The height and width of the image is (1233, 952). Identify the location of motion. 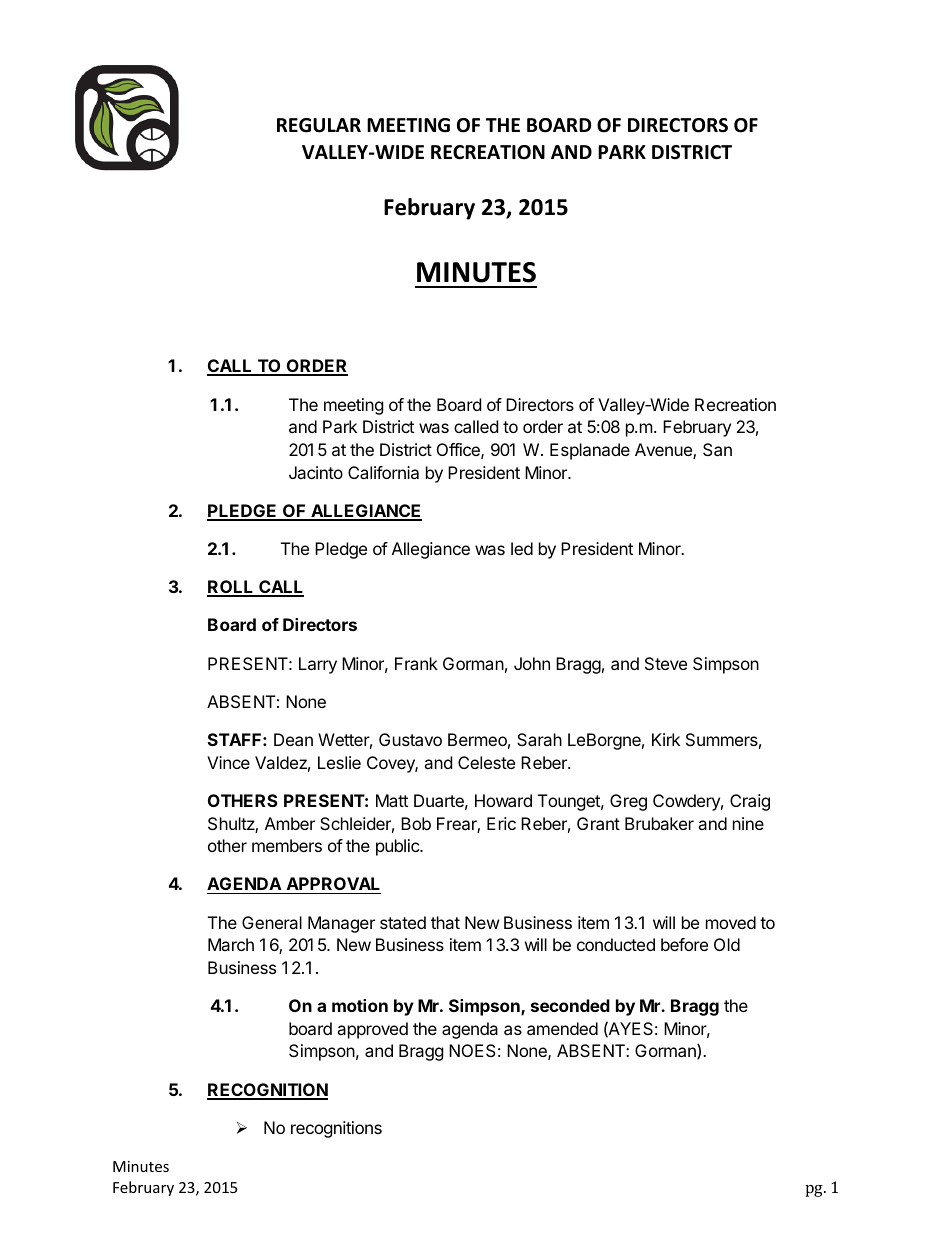
(360, 1005).
